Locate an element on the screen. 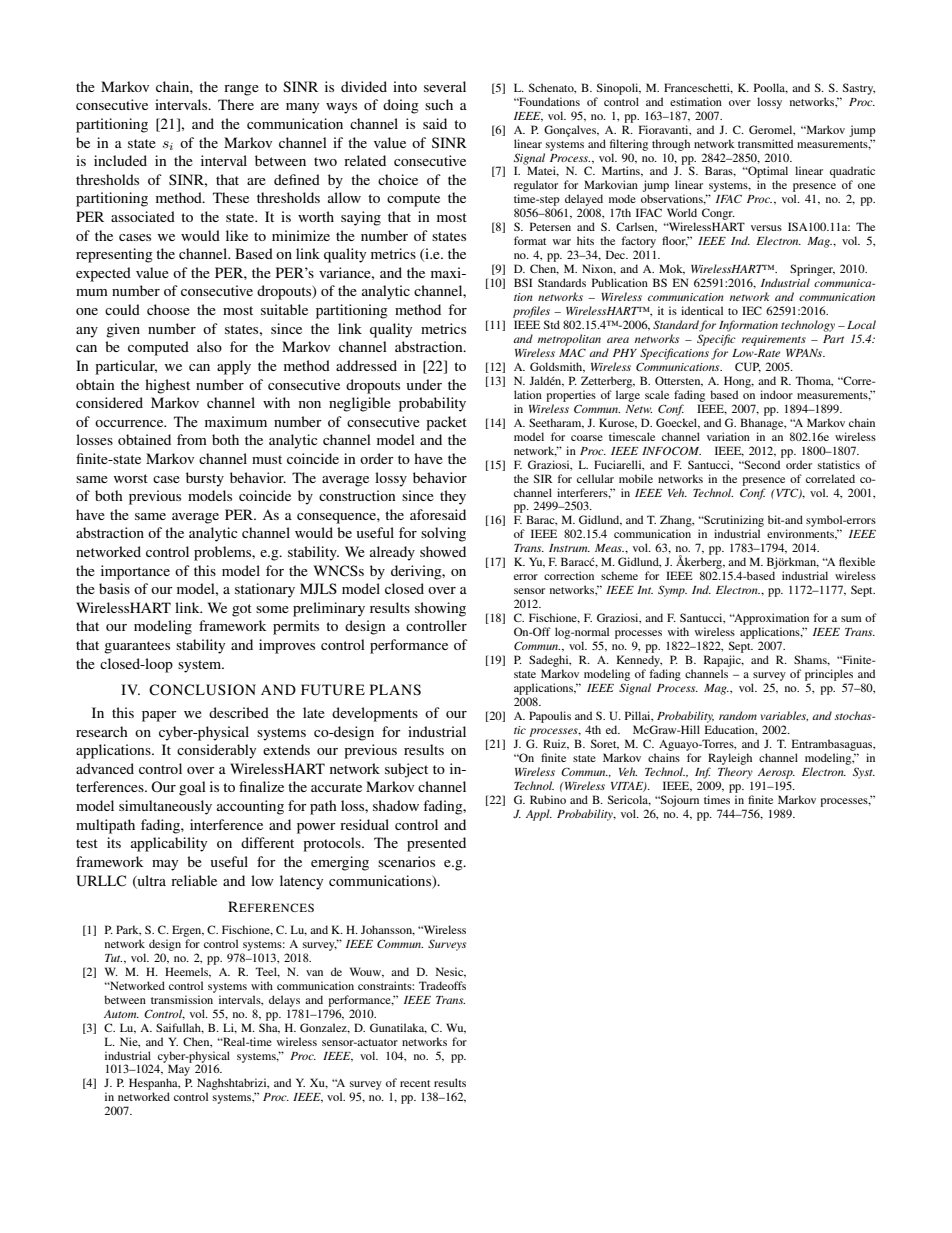 The height and width of the screenshot is (1233, 952). from is located at coordinates (192, 439).
